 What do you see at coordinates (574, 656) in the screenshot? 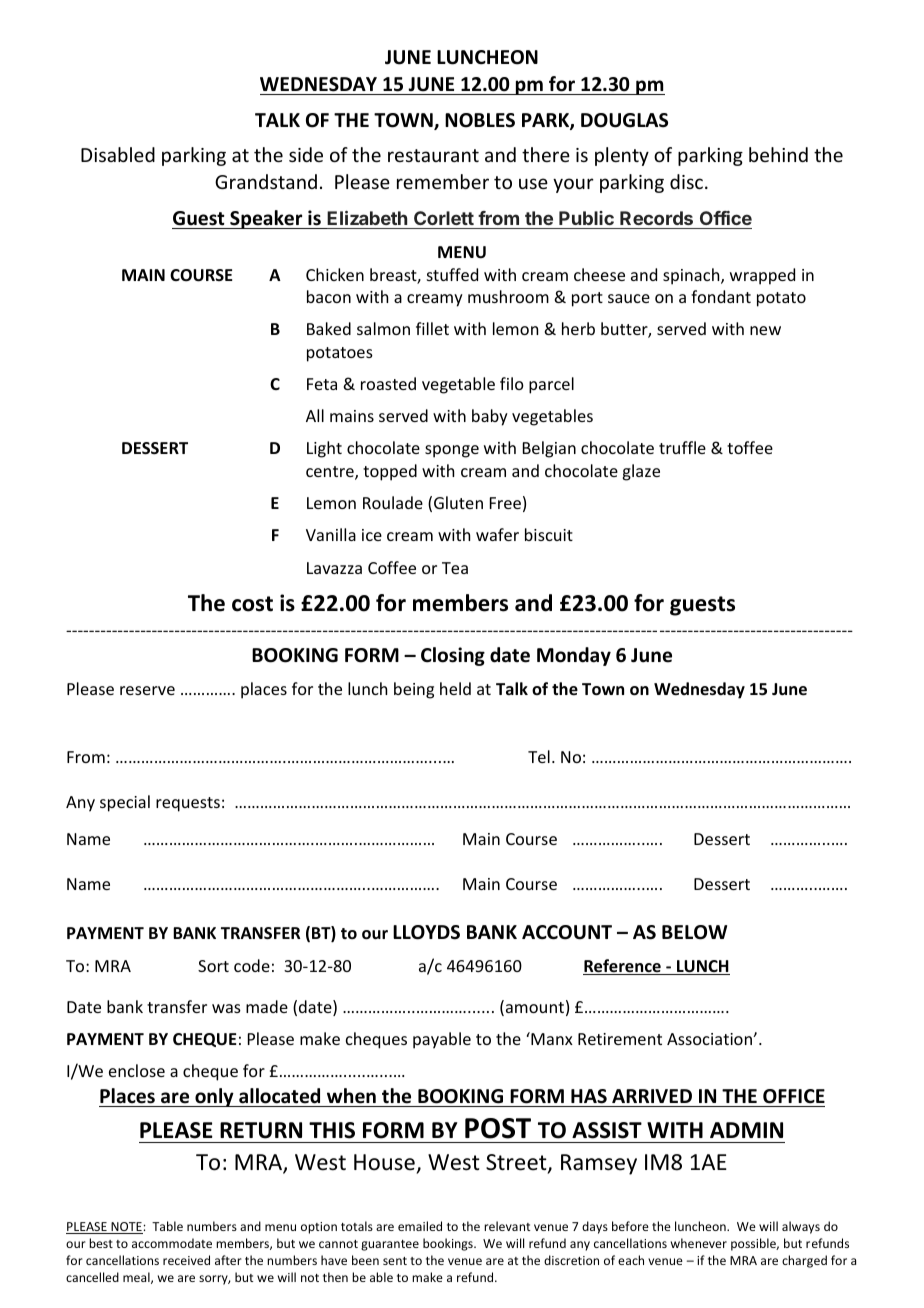
I see `Monday` at bounding box center [574, 656].
